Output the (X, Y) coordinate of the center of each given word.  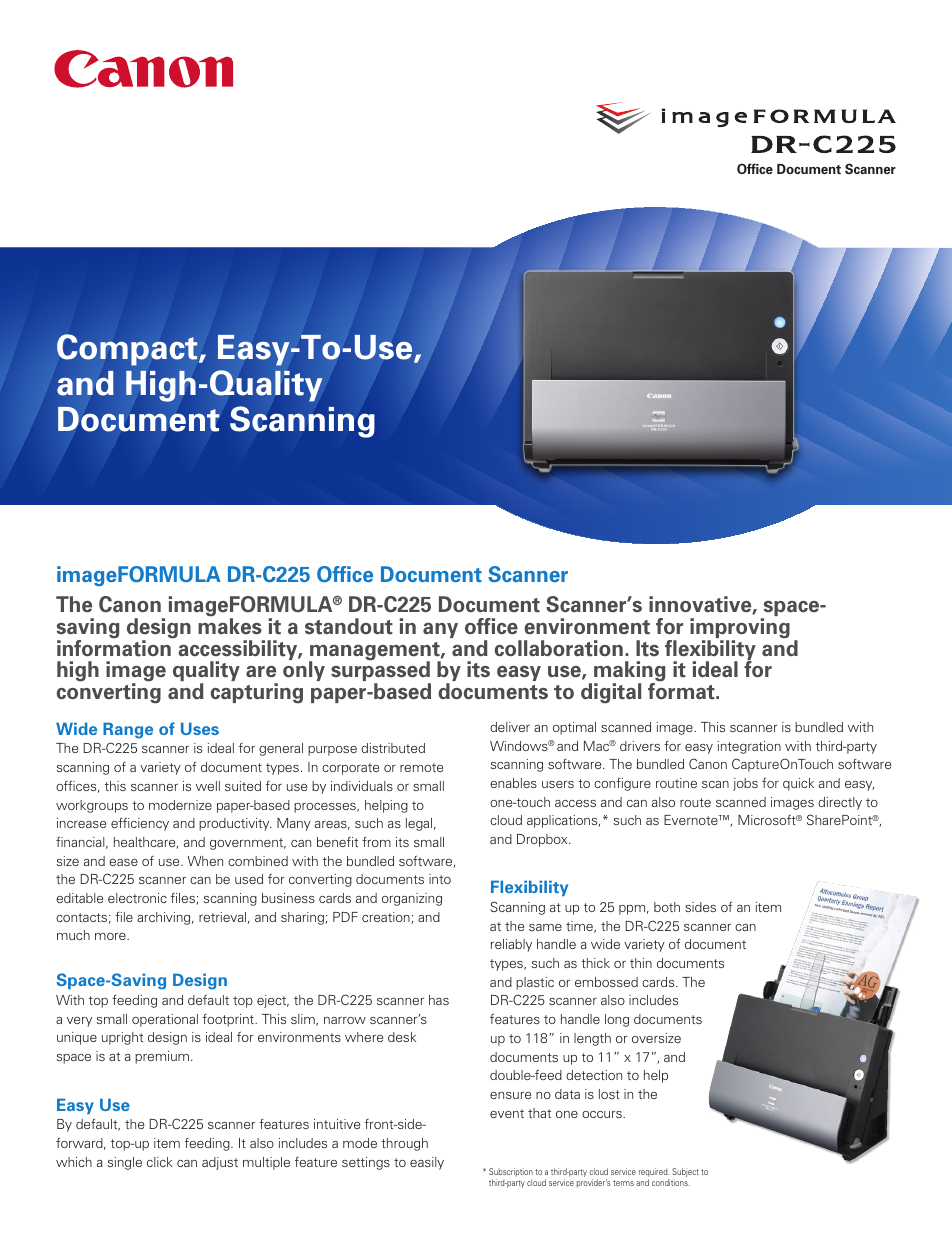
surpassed (381, 672)
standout (349, 626)
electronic (137, 898)
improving (740, 629)
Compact (128, 350)
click (160, 1162)
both (667, 907)
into (440, 879)
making (629, 673)
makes (230, 625)
